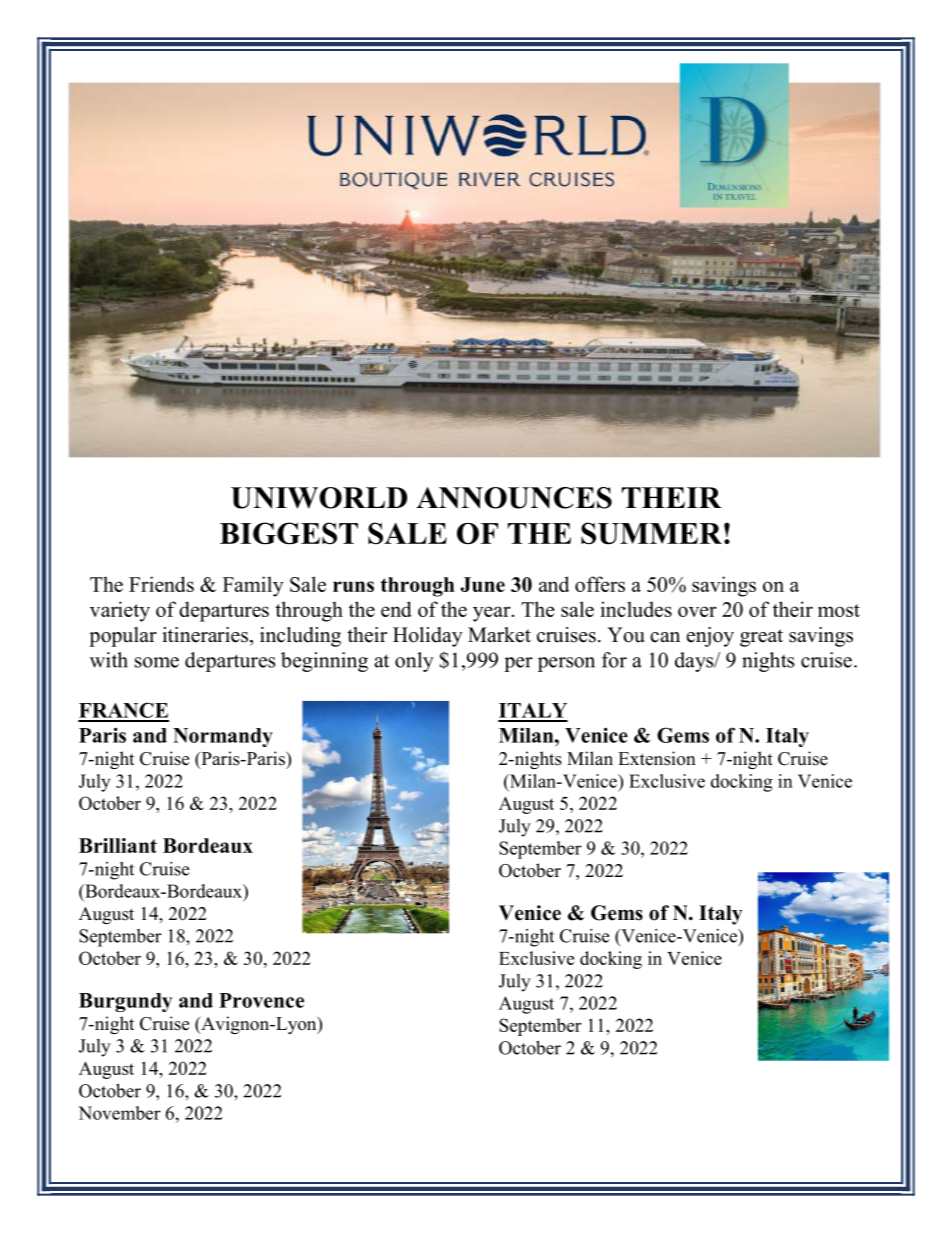  What do you see at coordinates (514, 498) in the image?
I see `ANNOUNCES` at bounding box center [514, 498].
